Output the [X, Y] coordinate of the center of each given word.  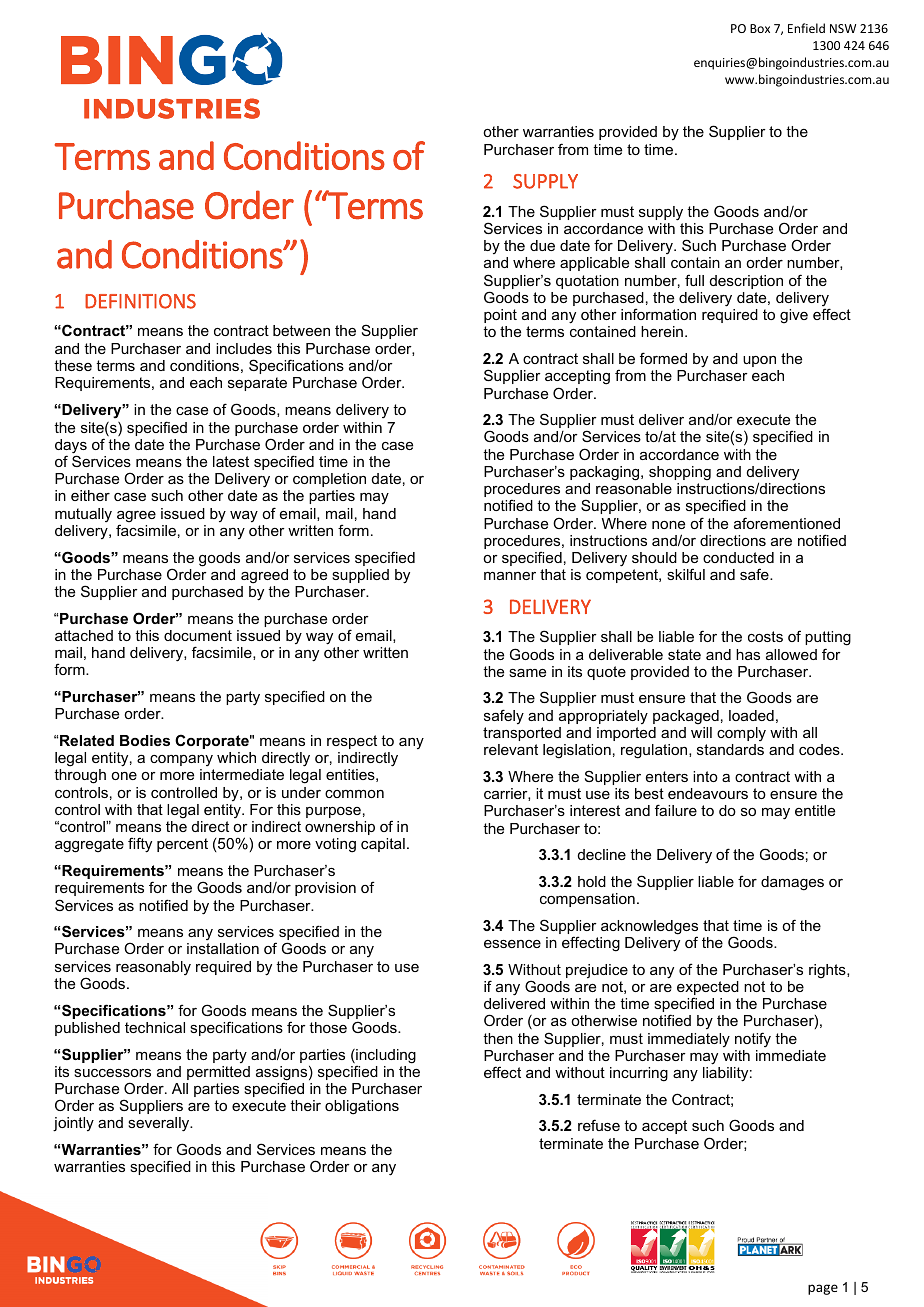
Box [760, 28]
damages [792, 883]
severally [160, 1124]
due [542, 245]
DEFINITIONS [140, 301]
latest [231, 461]
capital [383, 845]
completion [329, 480]
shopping [680, 473]
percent [182, 845]
